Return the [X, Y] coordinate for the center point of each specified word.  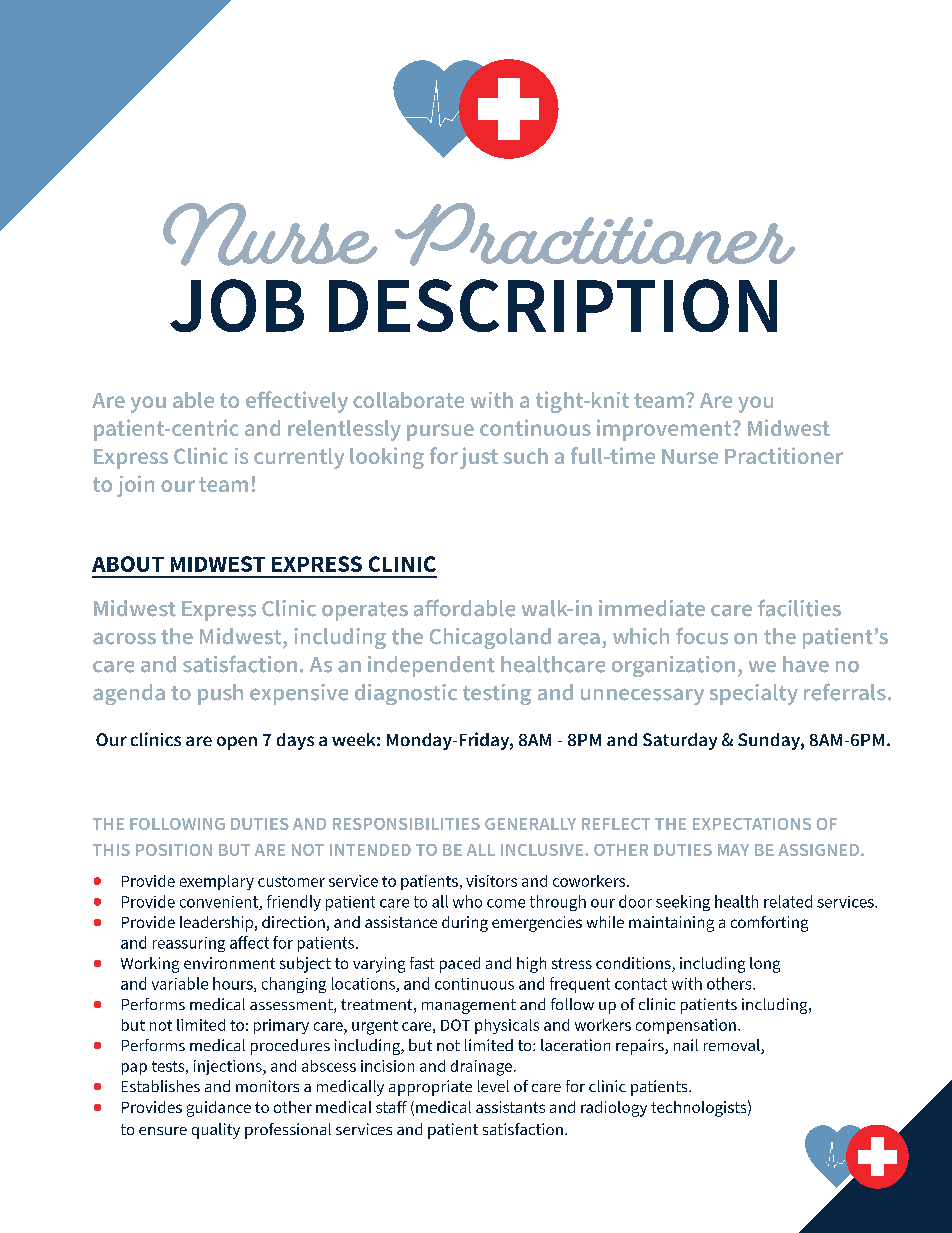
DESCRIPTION [553, 305]
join [135, 486]
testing [497, 694]
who [467, 901]
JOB [237, 305]
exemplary [217, 882]
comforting [769, 924]
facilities [799, 608]
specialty [754, 694]
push [220, 694]
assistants [510, 1107]
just [479, 458]
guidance [219, 1109]
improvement [665, 430]
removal [733, 1046]
